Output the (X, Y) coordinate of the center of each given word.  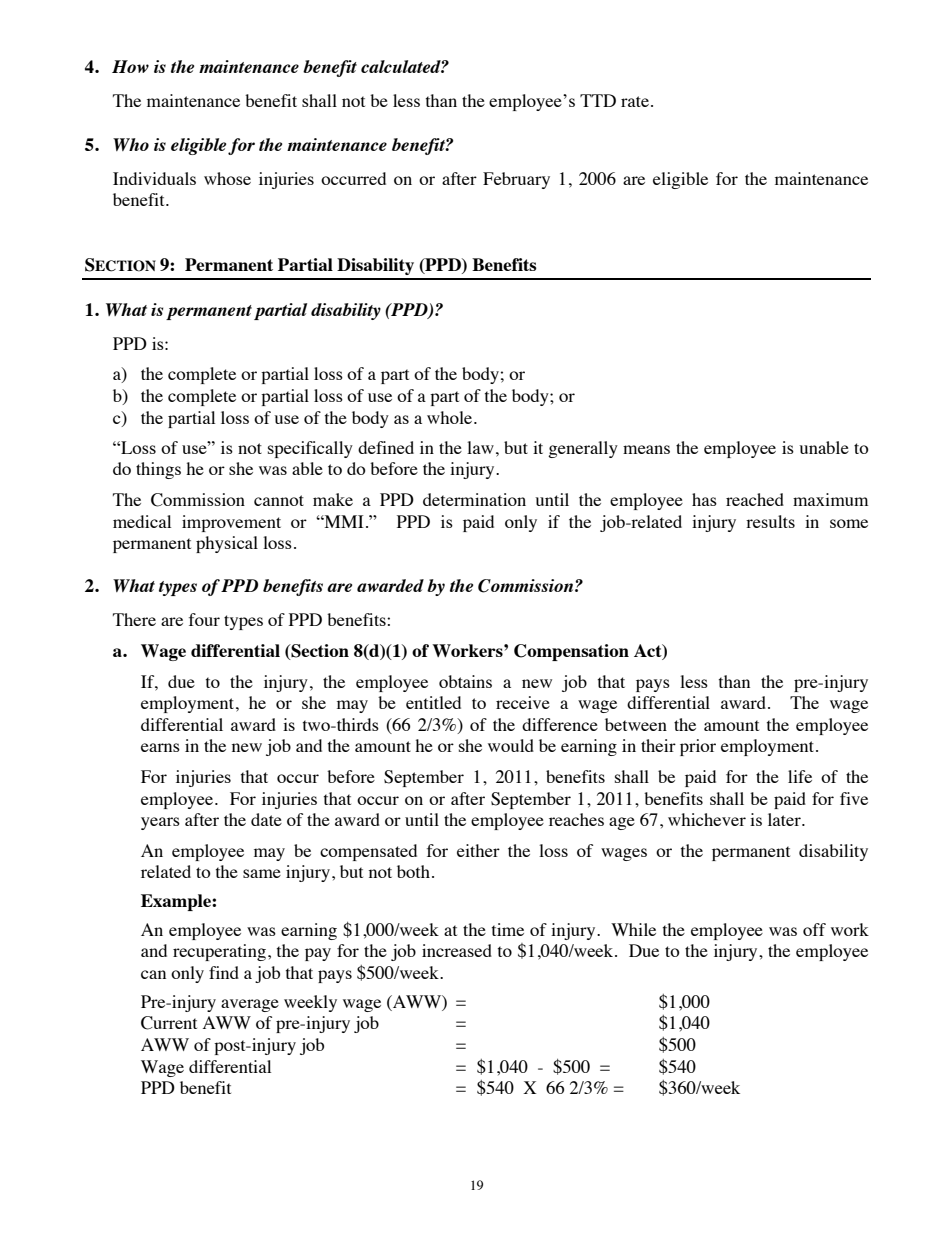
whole (451, 417)
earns (160, 747)
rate (635, 101)
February (516, 180)
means (646, 449)
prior (698, 747)
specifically (310, 449)
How (130, 66)
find (224, 972)
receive (523, 702)
